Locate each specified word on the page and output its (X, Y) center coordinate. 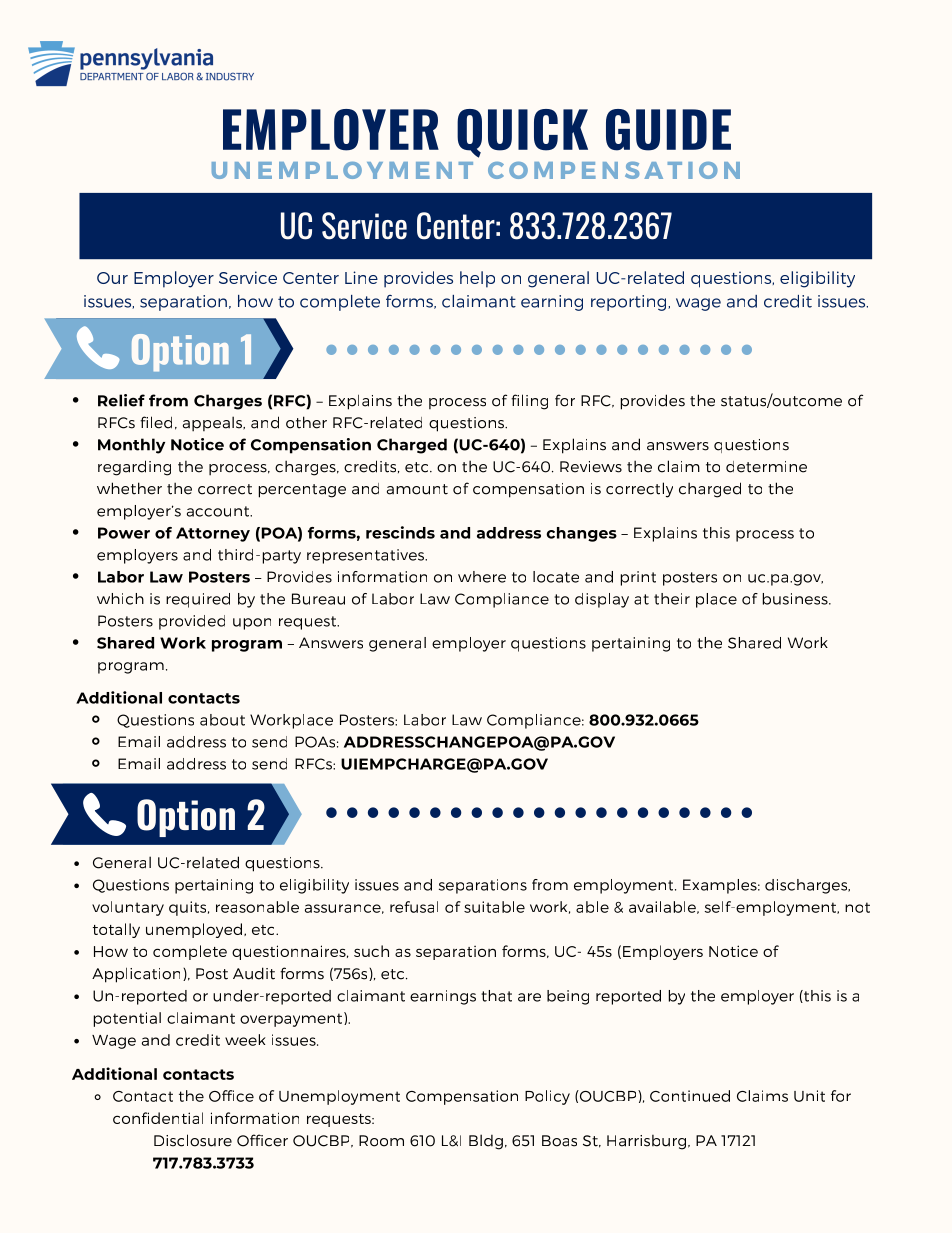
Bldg (486, 1142)
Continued (690, 1096)
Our (112, 278)
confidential (158, 1118)
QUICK (522, 133)
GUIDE (668, 130)
